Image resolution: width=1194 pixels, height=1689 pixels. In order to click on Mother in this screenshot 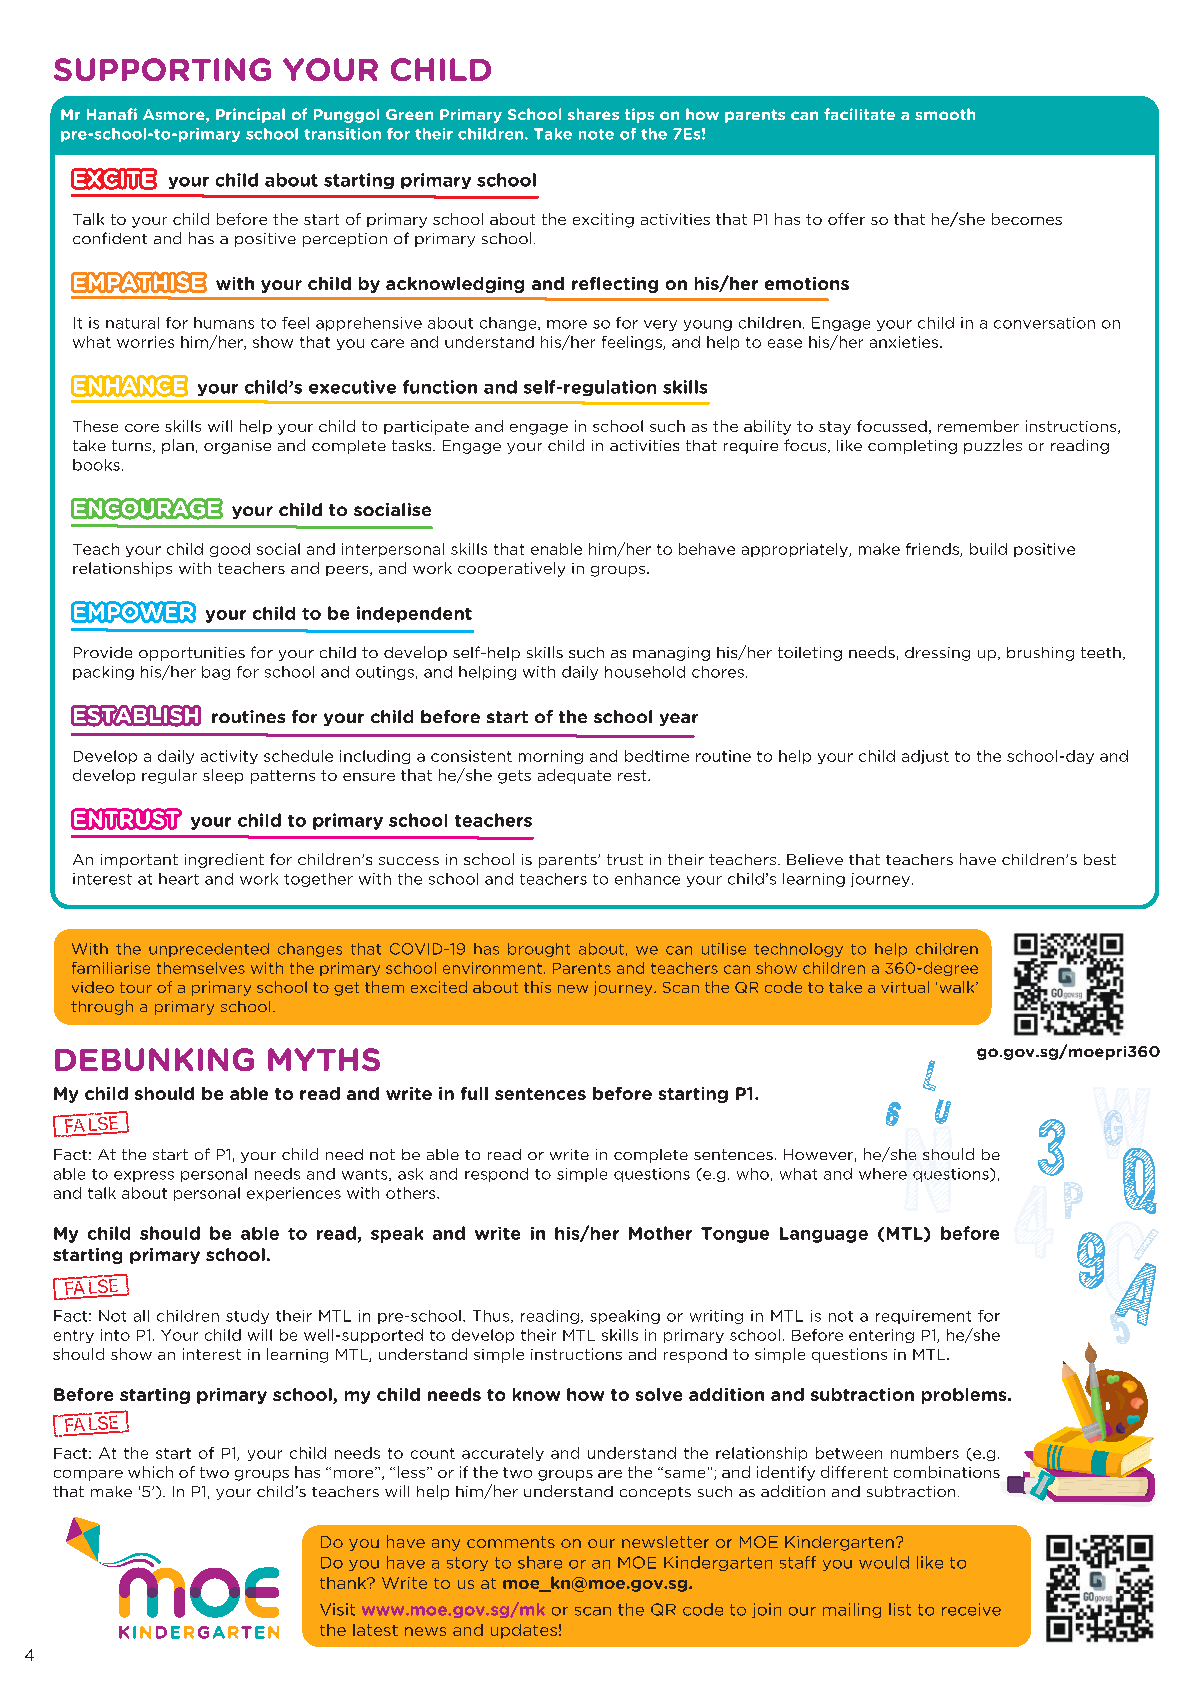, I will do `click(660, 1233)`.
